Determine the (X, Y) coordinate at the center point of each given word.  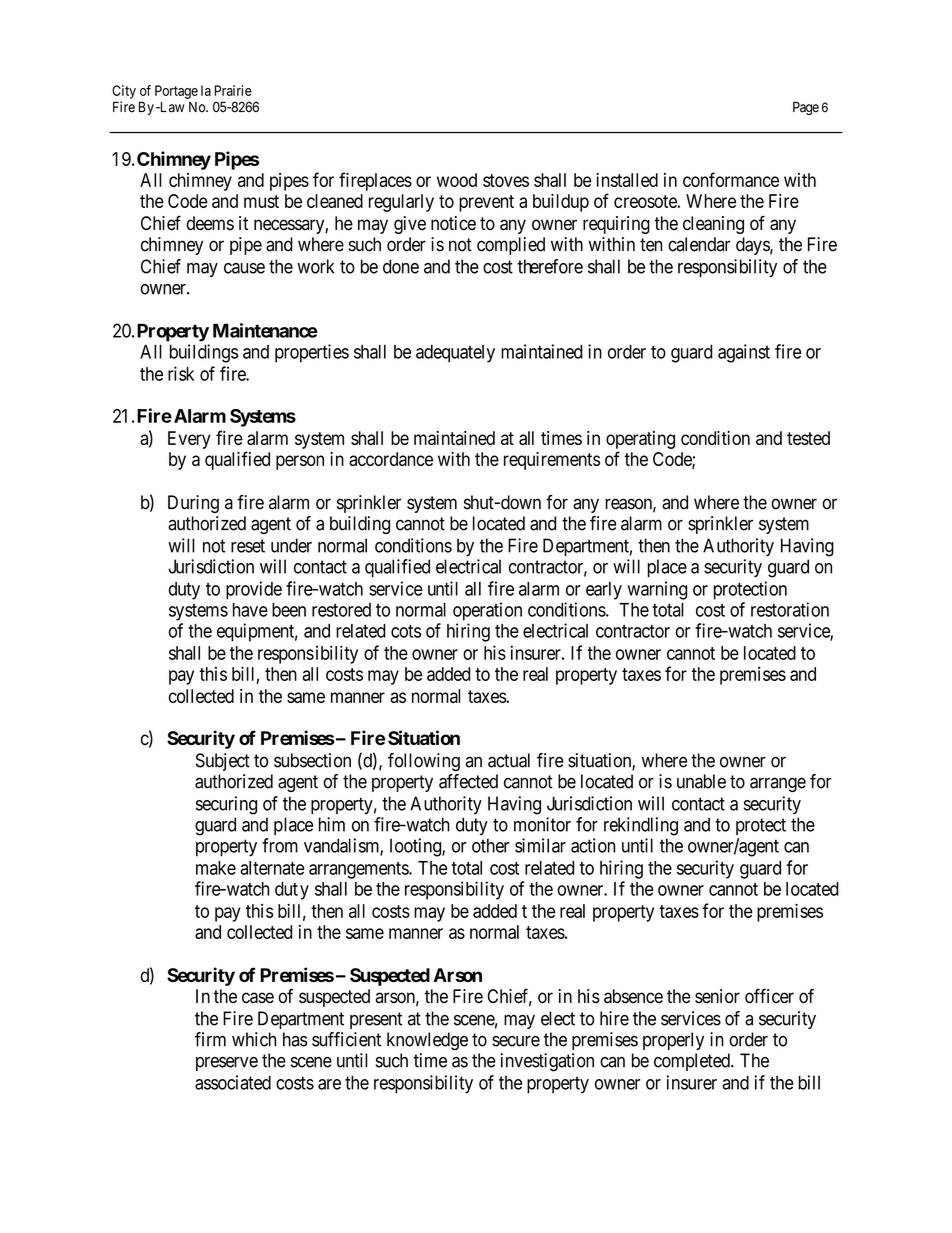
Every (189, 440)
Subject (223, 762)
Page (806, 108)
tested (808, 438)
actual (509, 760)
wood (457, 180)
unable (701, 781)
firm (210, 1039)
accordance (391, 459)
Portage (176, 92)
